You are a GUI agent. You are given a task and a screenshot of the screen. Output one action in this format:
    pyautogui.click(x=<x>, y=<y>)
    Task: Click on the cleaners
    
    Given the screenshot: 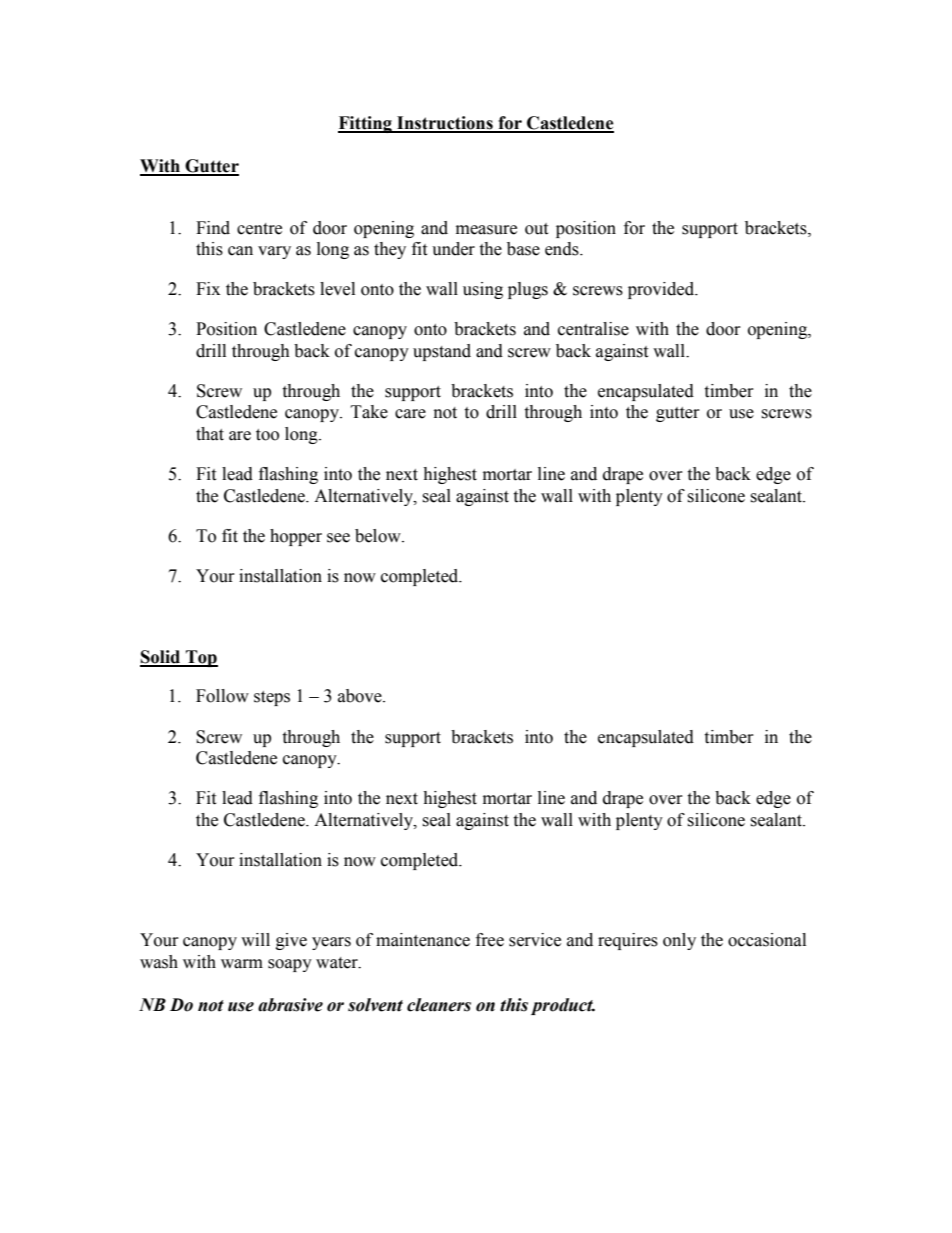 What is the action you would take?
    pyautogui.click(x=439, y=1005)
